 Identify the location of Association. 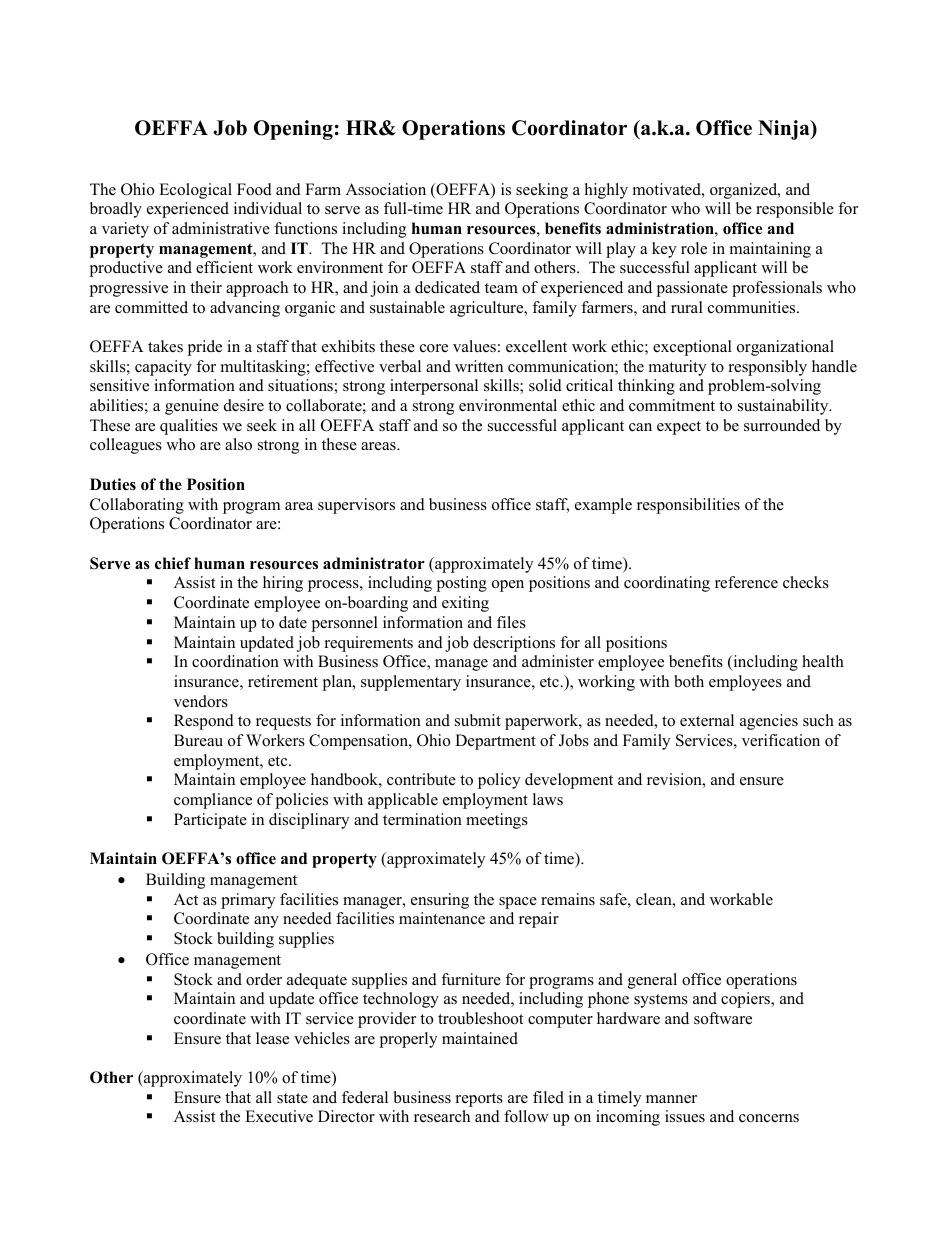
(386, 189).
